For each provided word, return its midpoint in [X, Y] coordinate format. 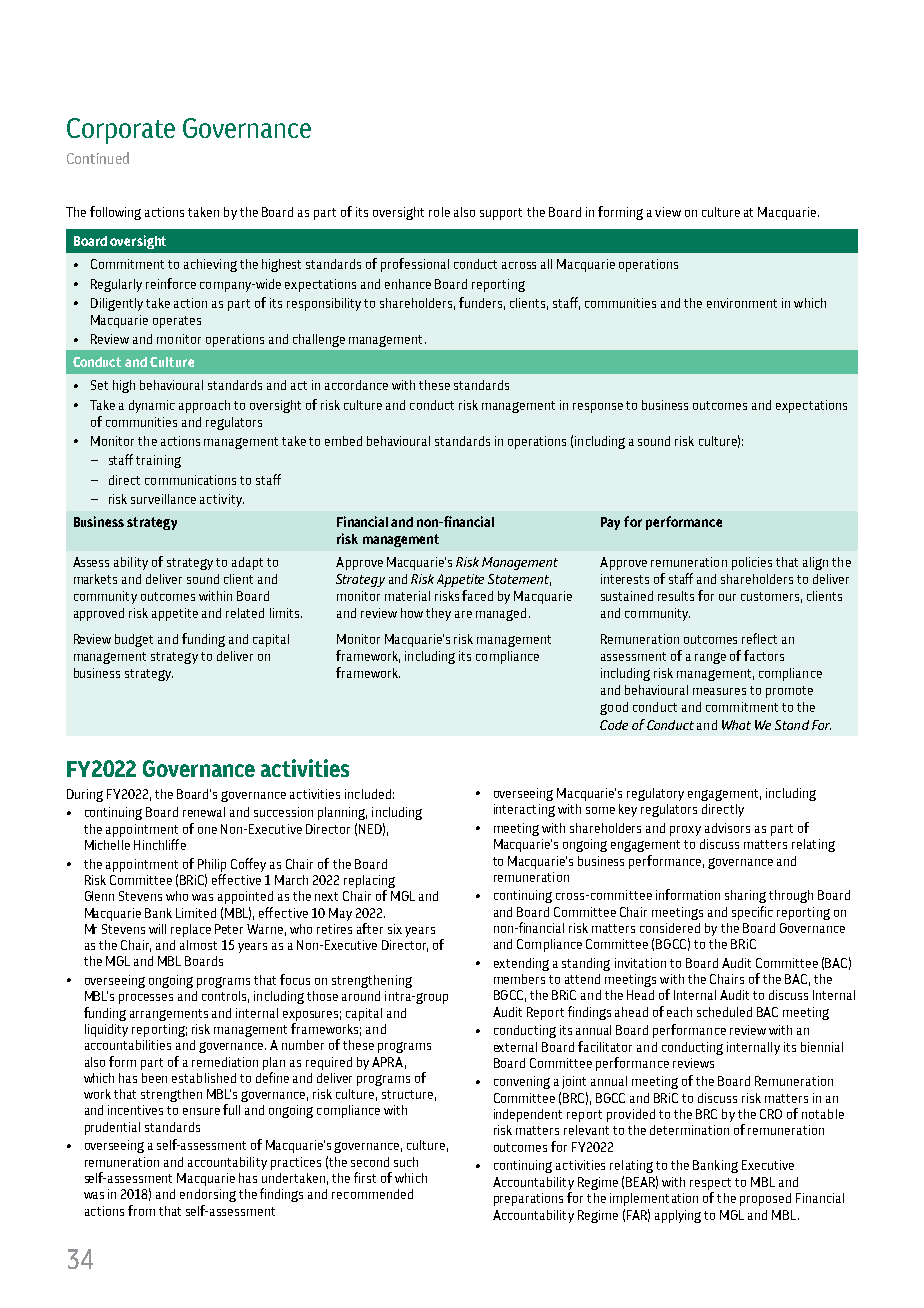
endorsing [208, 1195]
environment [742, 303]
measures [719, 691]
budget [134, 640]
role [439, 212]
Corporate [121, 131]
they [438, 614]
